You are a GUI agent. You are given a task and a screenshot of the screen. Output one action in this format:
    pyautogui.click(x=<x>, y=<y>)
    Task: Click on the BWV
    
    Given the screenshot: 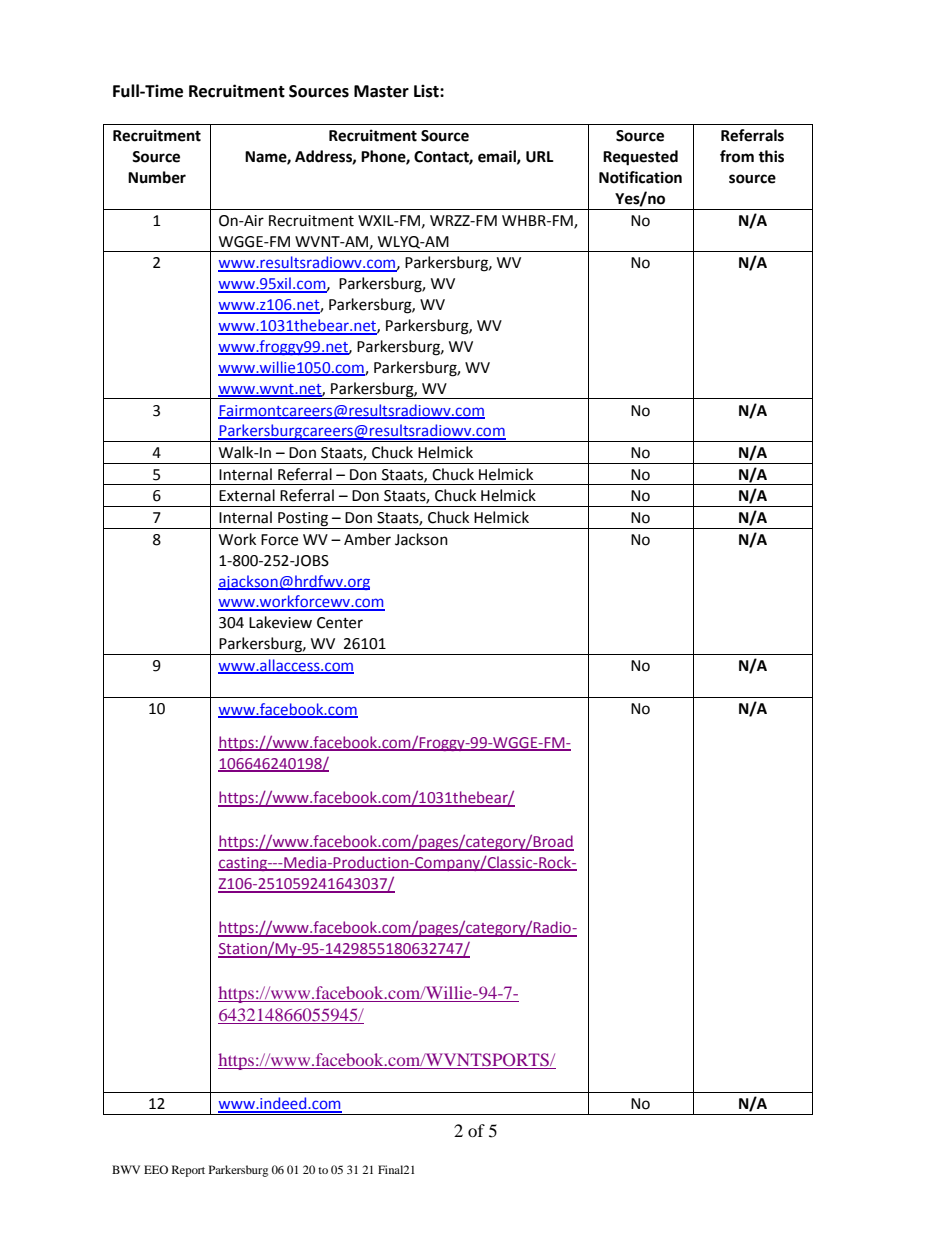 What is the action you would take?
    pyautogui.click(x=126, y=1169)
